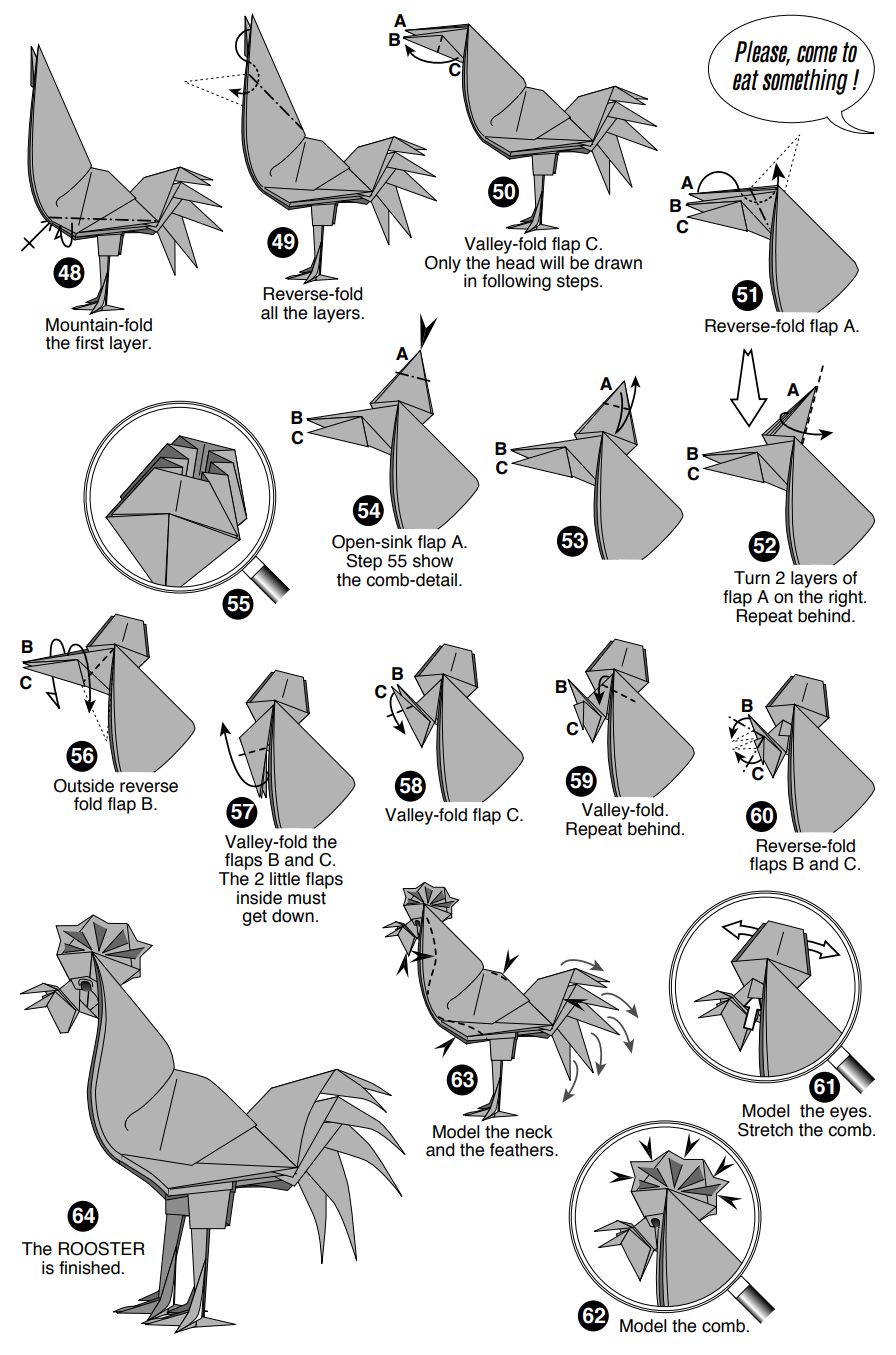 The image size is (896, 1355). What do you see at coordinates (285, 879) in the page?
I see `little` at bounding box center [285, 879].
